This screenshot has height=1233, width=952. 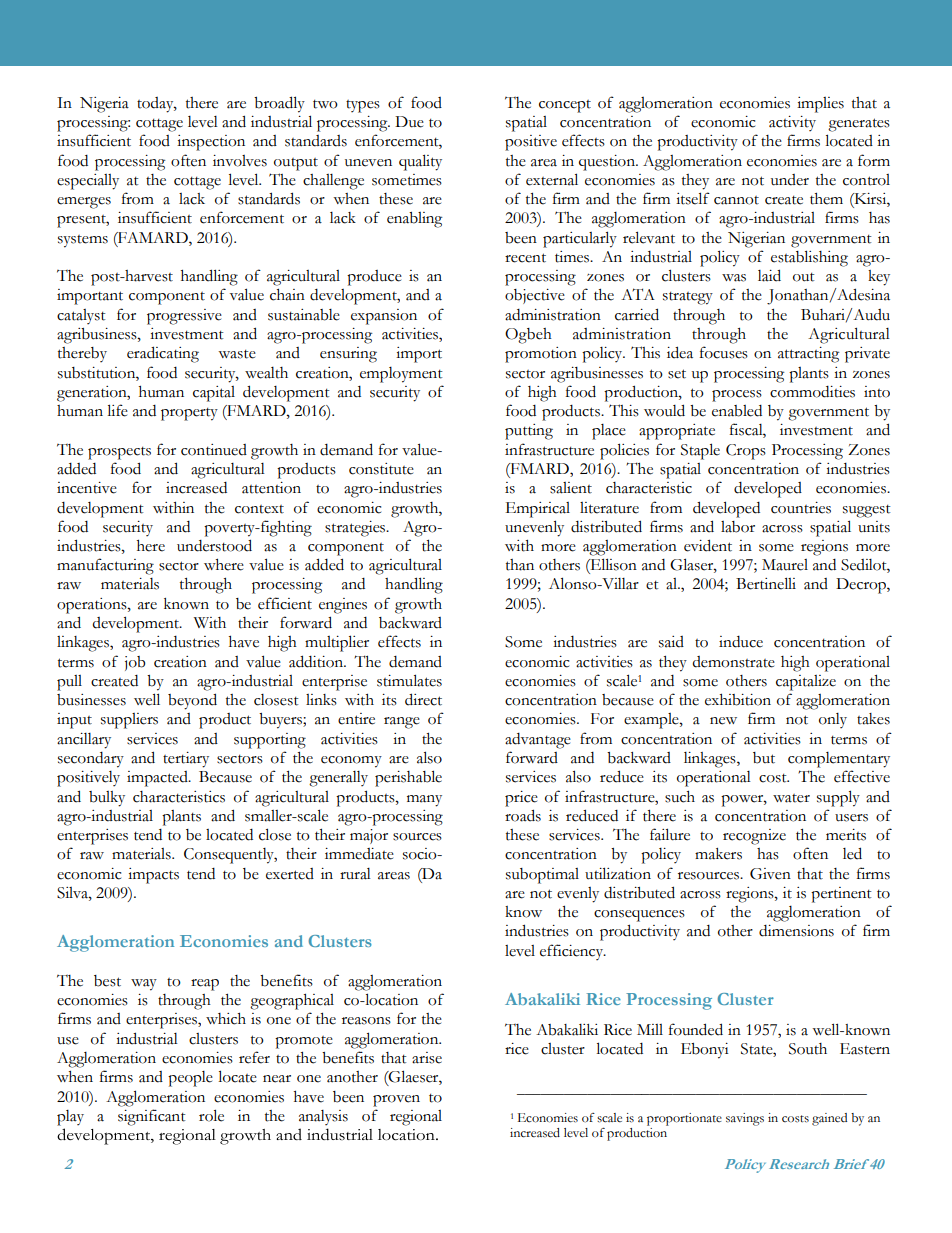 What do you see at coordinates (427, 1058) in the screenshot?
I see `arise` at bounding box center [427, 1058].
